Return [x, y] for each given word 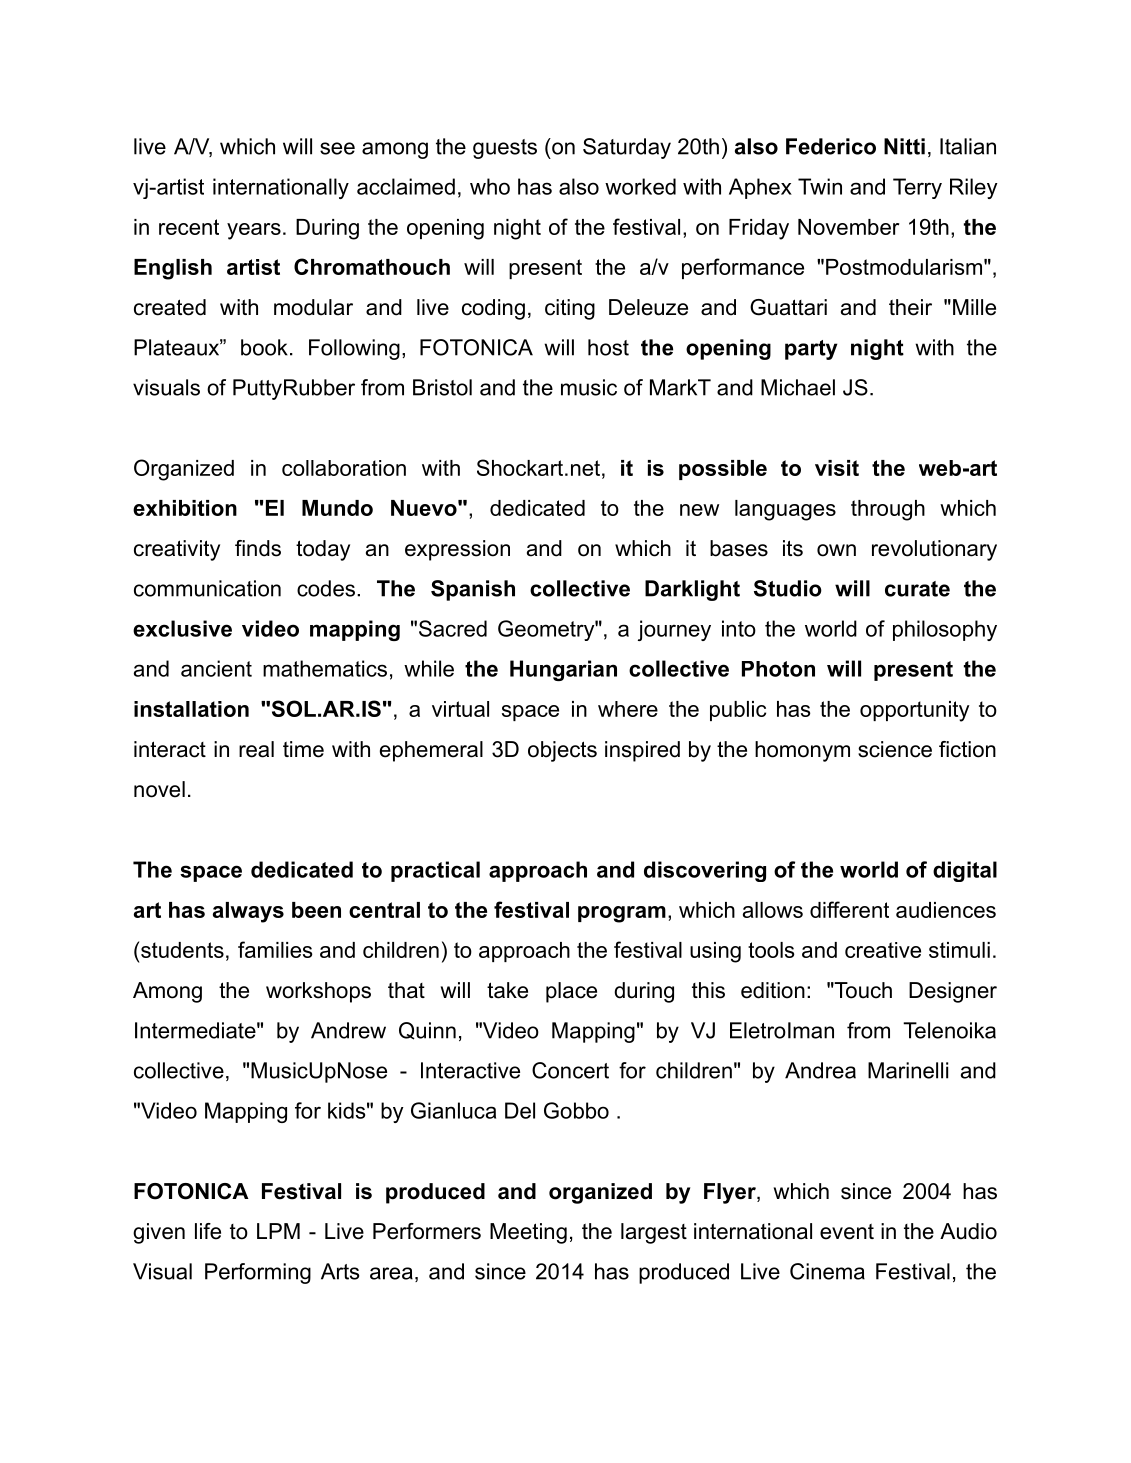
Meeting [528, 1233]
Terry [917, 188]
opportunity [914, 711]
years [254, 231]
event [847, 1232]
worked [640, 186]
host [608, 347]
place [571, 992]
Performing [258, 1273]
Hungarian [563, 670]
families [275, 949]
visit [837, 468]
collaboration [344, 468]
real [256, 749]
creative [883, 950]
